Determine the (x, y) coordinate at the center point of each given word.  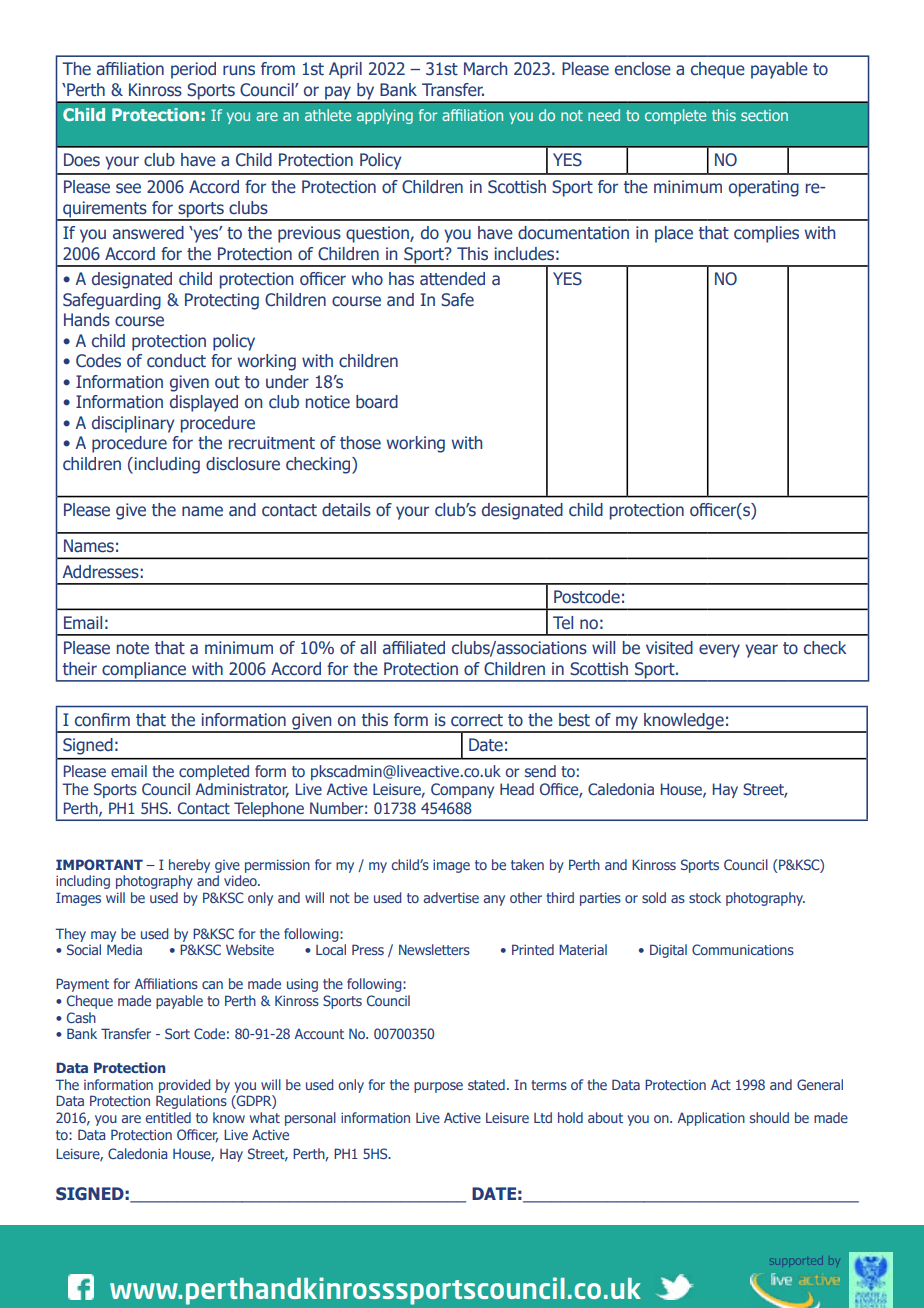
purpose (438, 1087)
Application (711, 1119)
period (193, 70)
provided (185, 1086)
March (485, 69)
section (764, 115)
